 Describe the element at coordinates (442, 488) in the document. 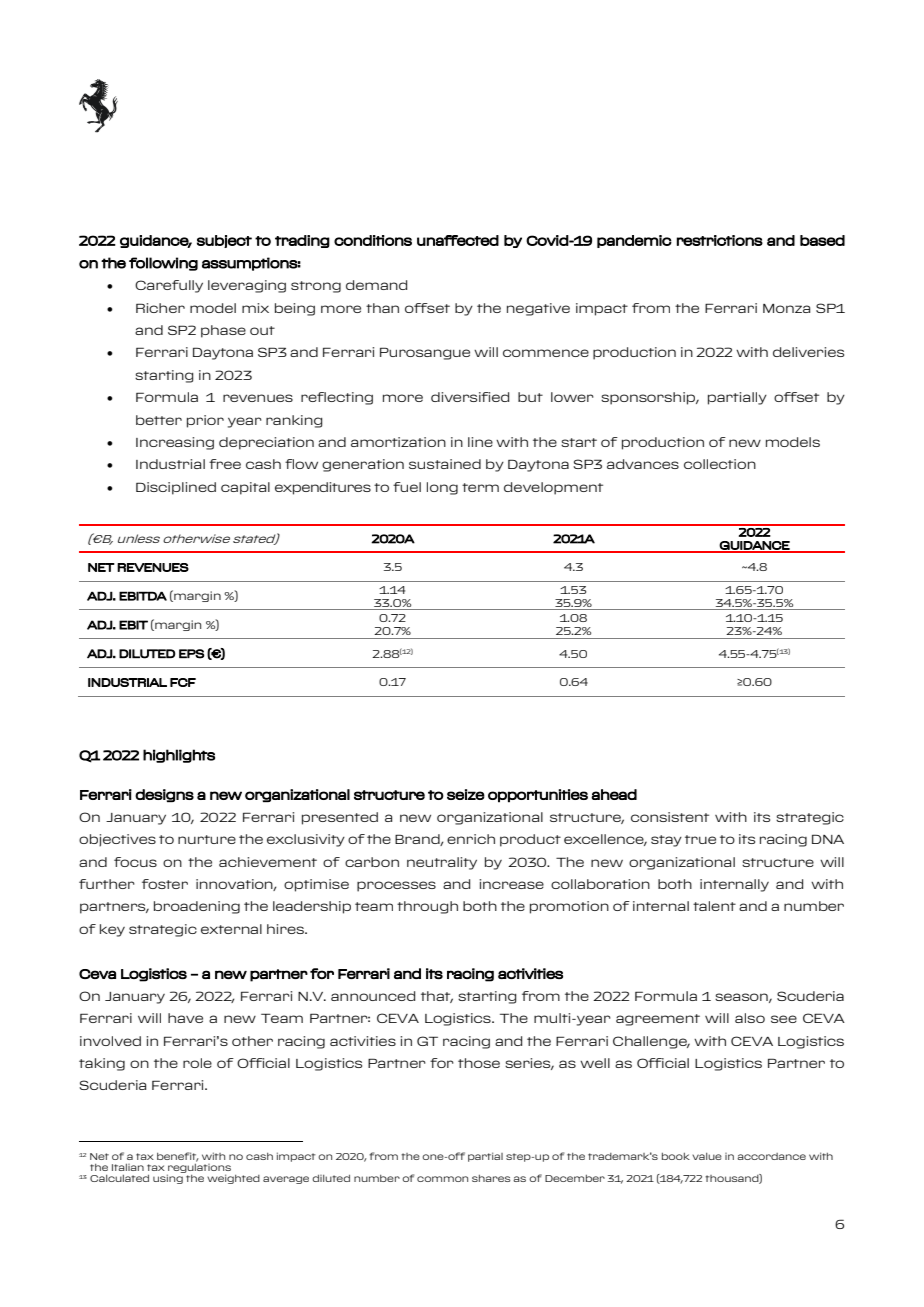

I see `long` at that location.
